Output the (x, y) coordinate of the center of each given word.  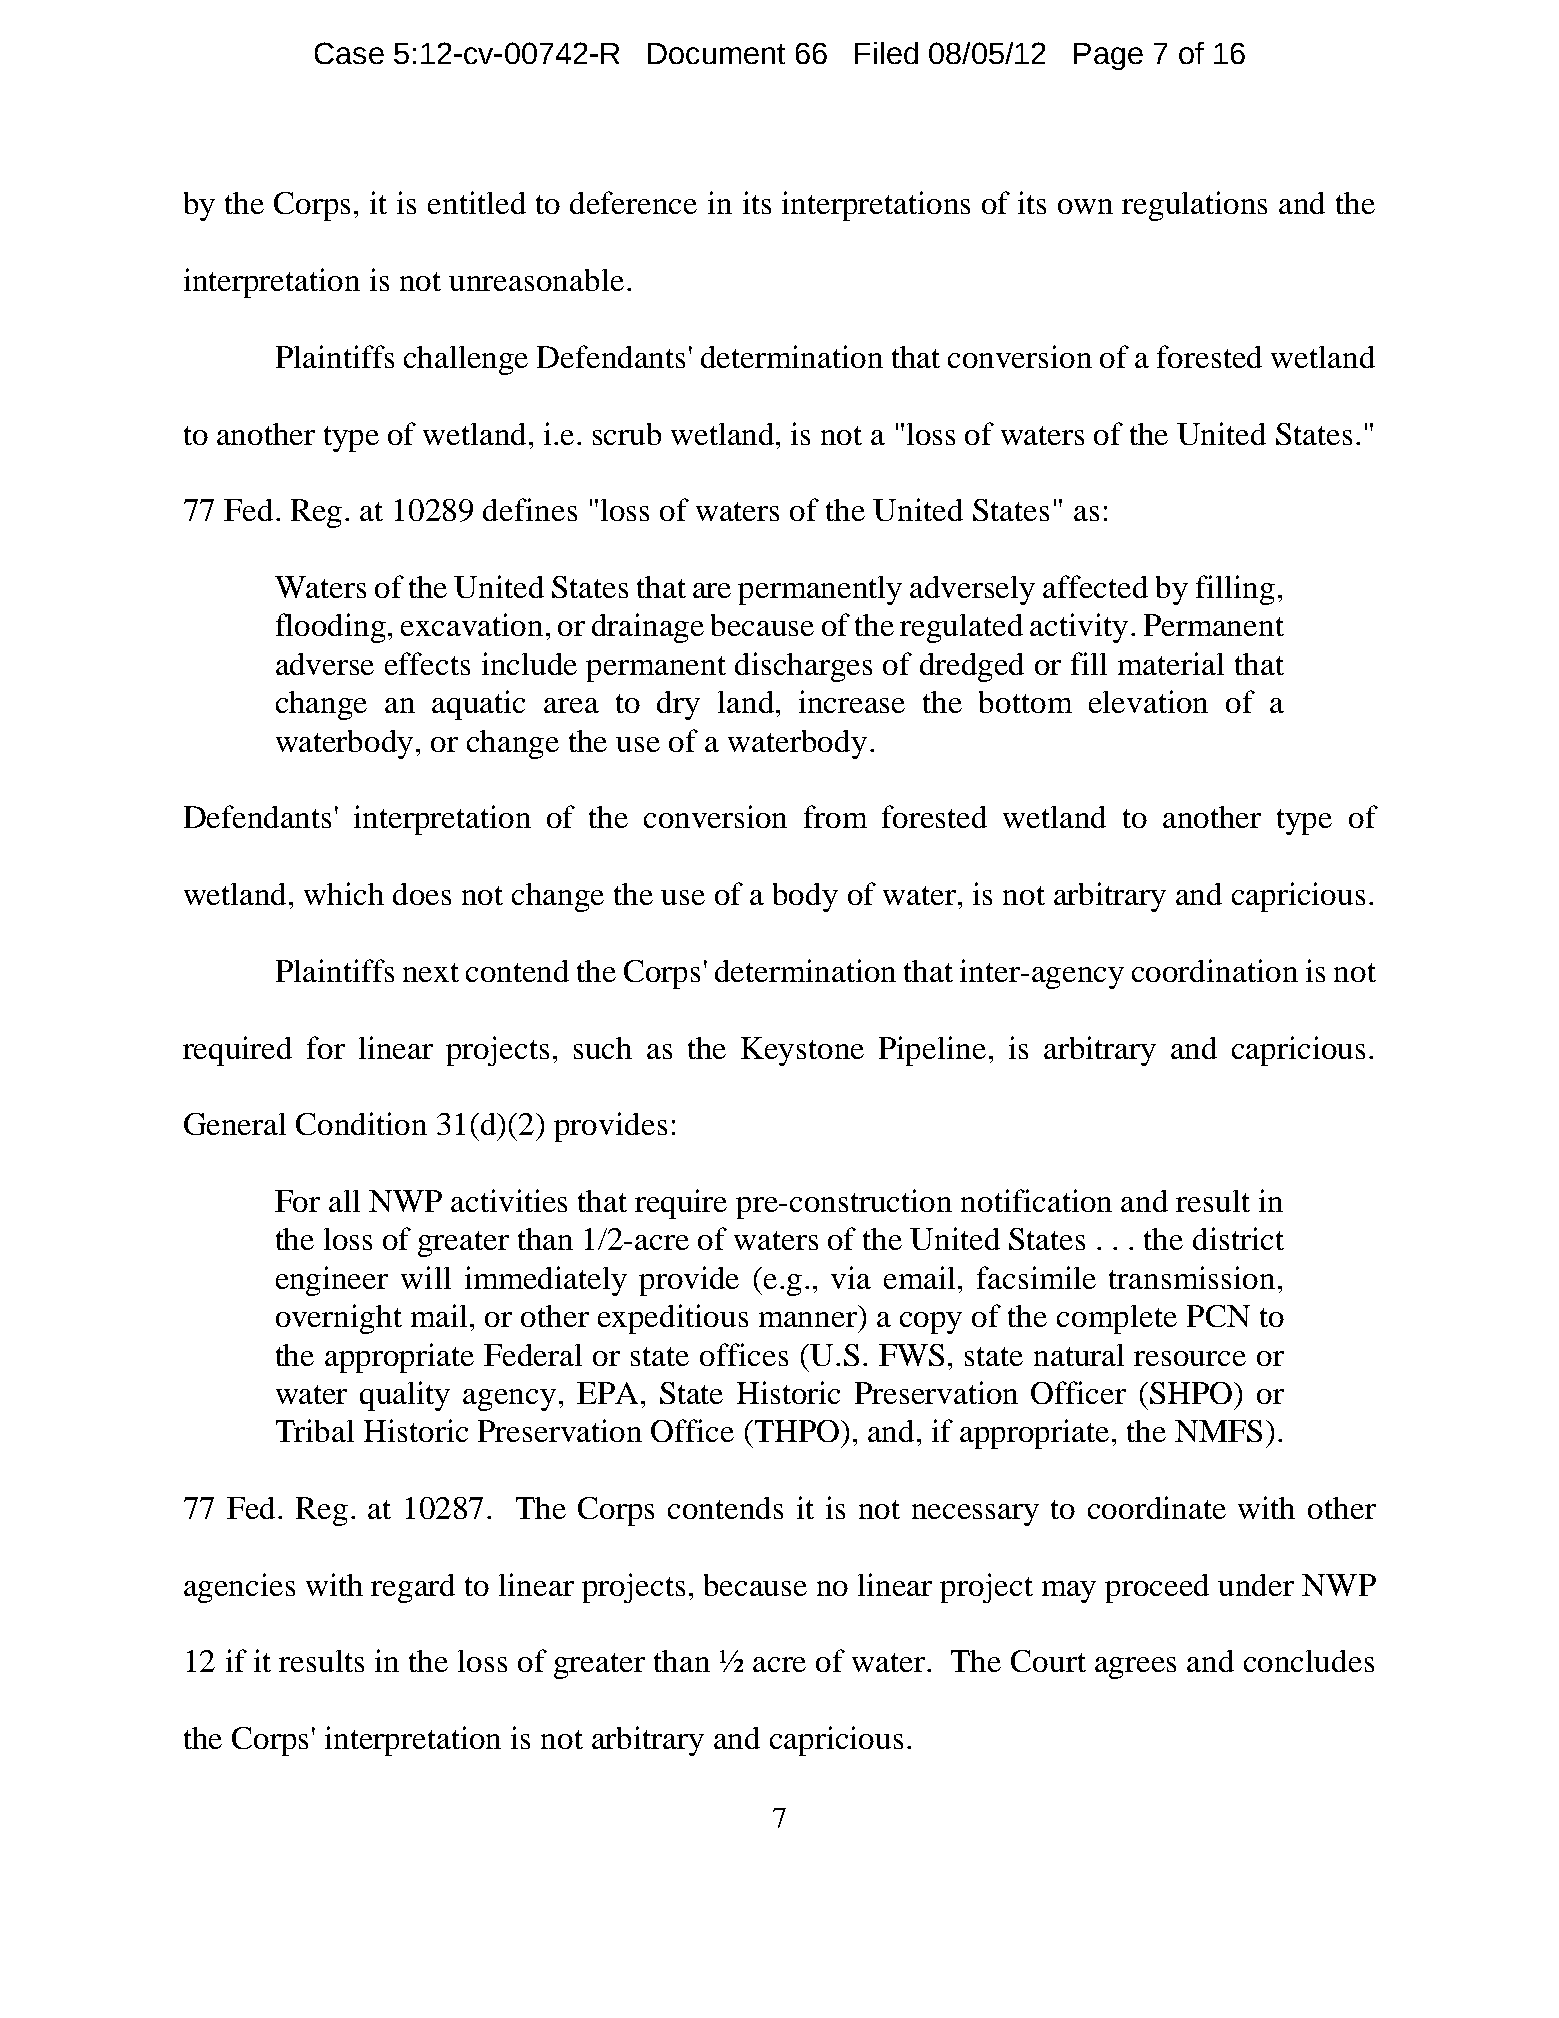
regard (413, 1588)
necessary (975, 1515)
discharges (803, 667)
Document (716, 53)
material (1171, 663)
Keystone (802, 1051)
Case (349, 53)
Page (1108, 56)
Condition (361, 1123)
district (1238, 1238)
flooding (332, 628)
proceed (1157, 1588)
